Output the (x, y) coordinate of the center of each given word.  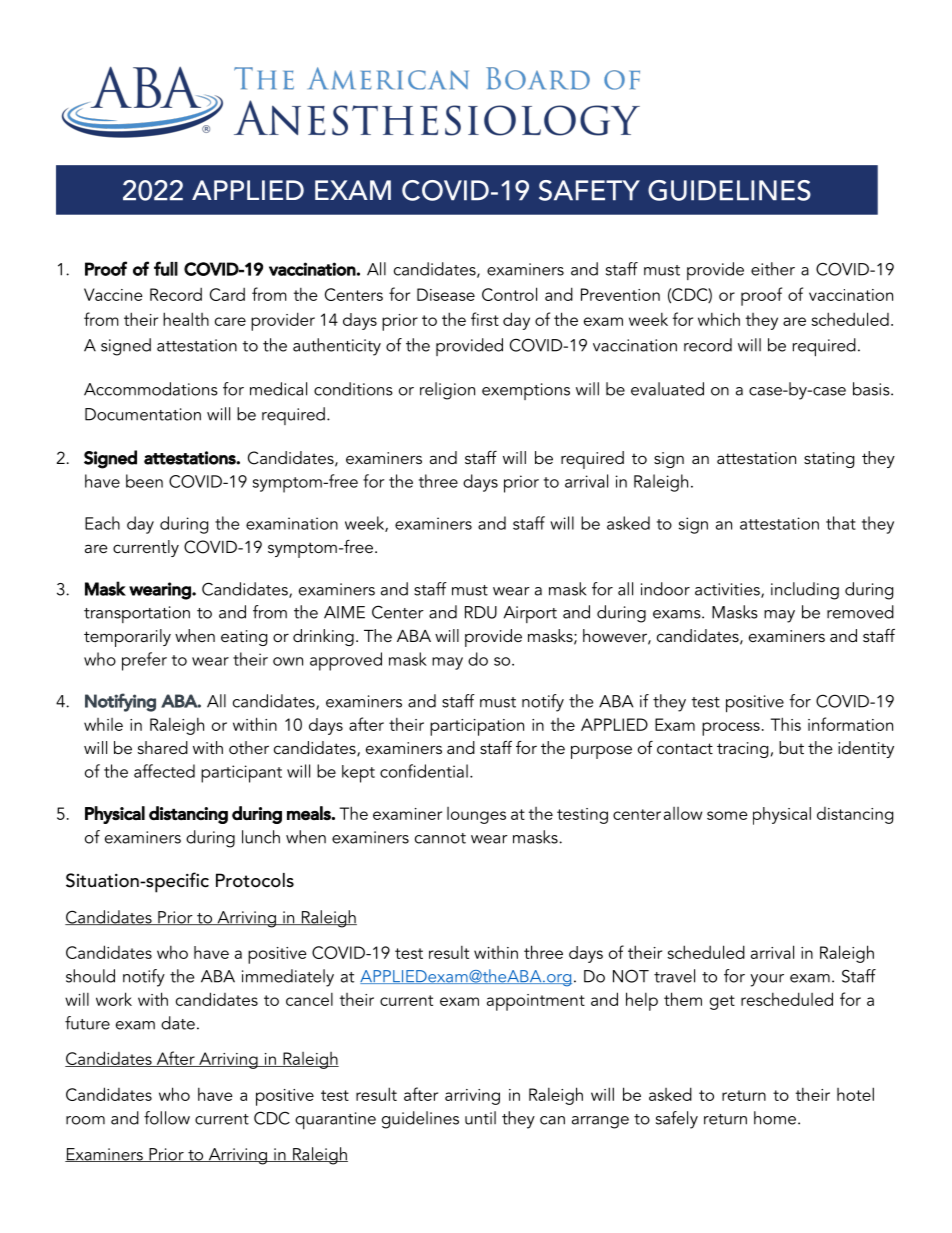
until (480, 1118)
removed (860, 612)
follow (167, 1118)
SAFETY (589, 190)
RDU (481, 612)
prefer (144, 661)
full (166, 268)
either (773, 269)
